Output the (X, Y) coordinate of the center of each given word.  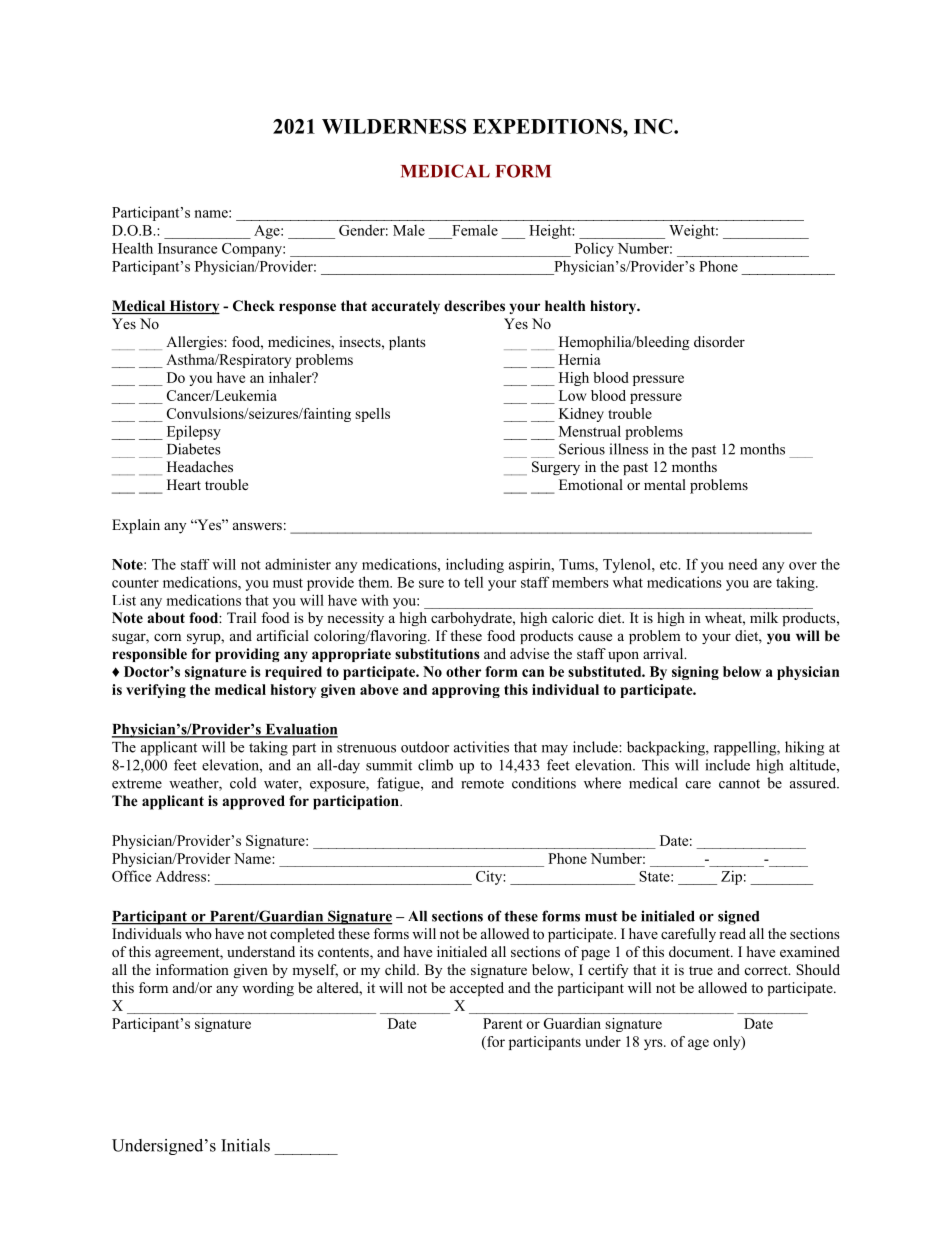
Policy (594, 250)
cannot (739, 784)
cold (243, 783)
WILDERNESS (394, 126)
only (728, 1043)
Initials (245, 1145)
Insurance (187, 248)
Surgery (556, 468)
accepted (477, 989)
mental (665, 484)
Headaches (200, 466)
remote (482, 784)
